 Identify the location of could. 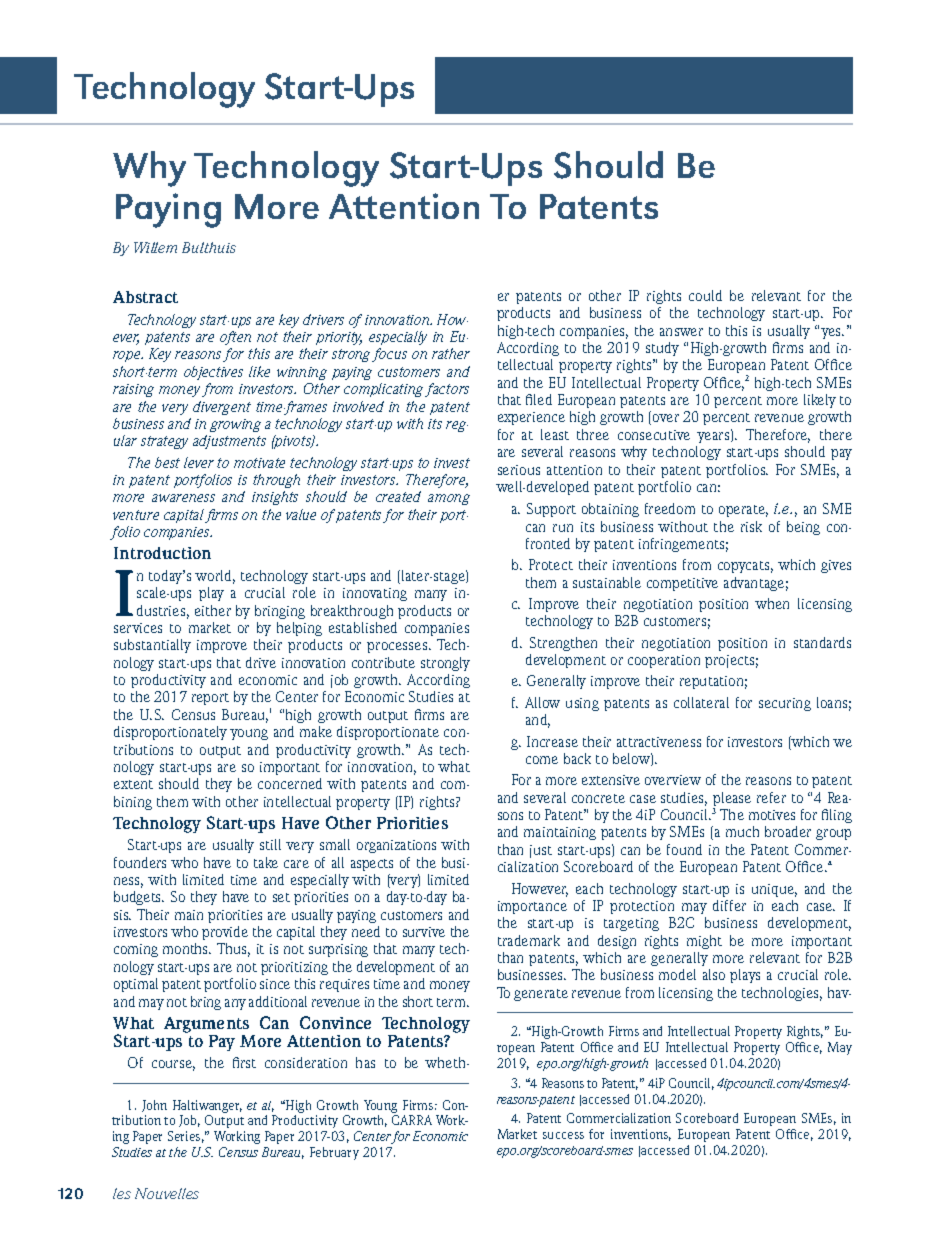
(705, 295).
